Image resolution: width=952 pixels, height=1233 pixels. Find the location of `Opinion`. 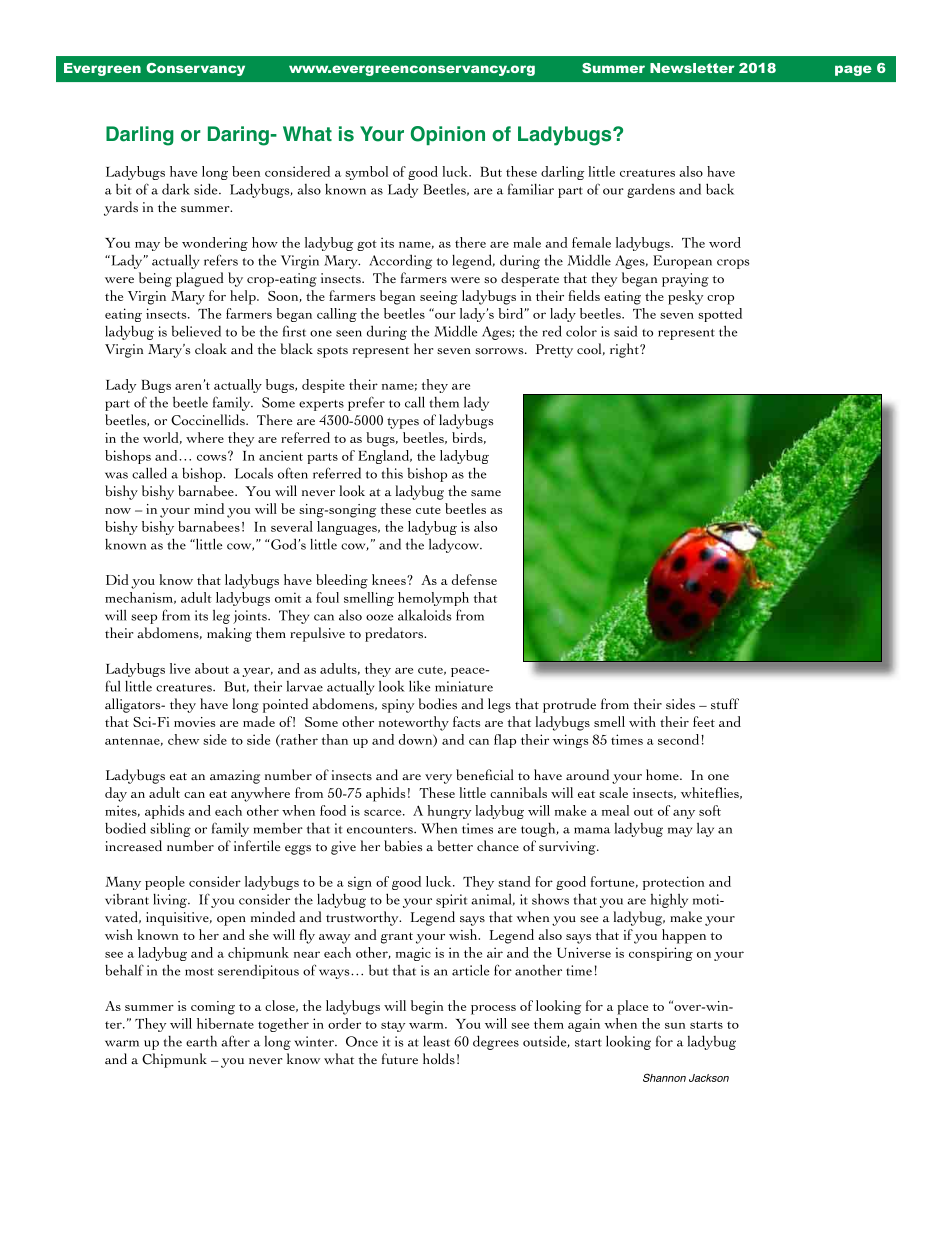

Opinion is located at coordinates (448, 135).
